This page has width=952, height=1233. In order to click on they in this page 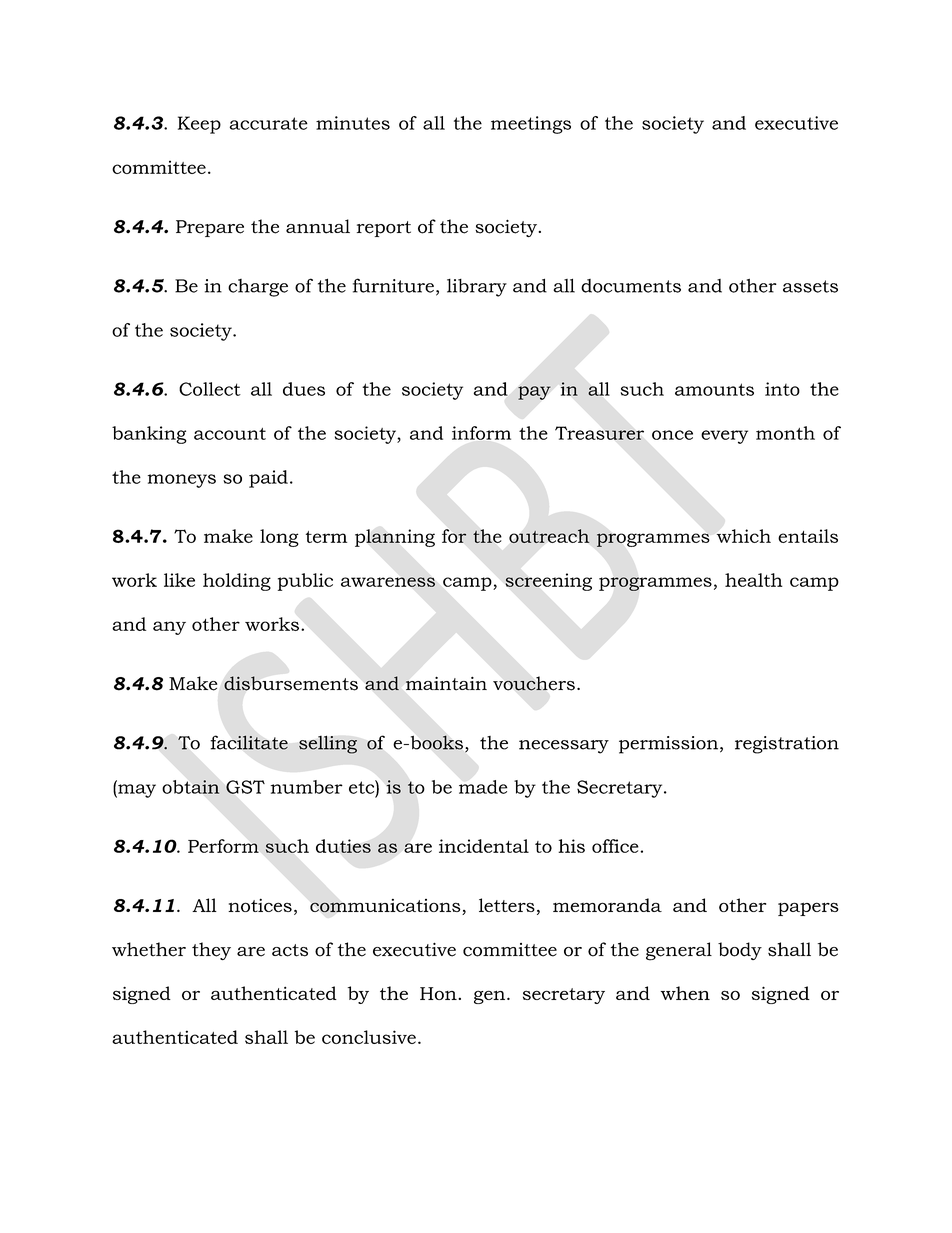, I will do `click(211, 951)`.
